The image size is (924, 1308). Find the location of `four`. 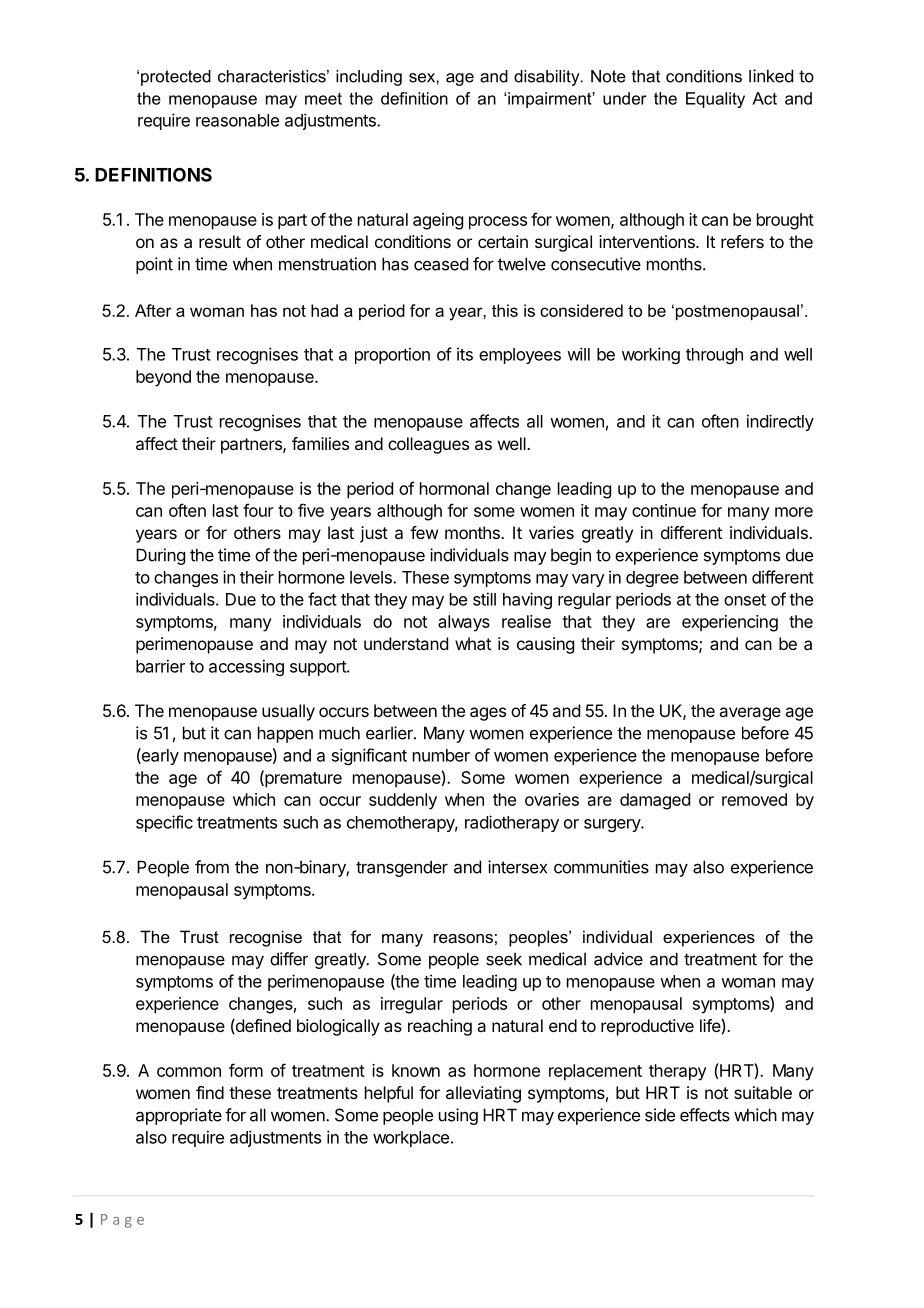

four is located at coordinates (258, 510).
